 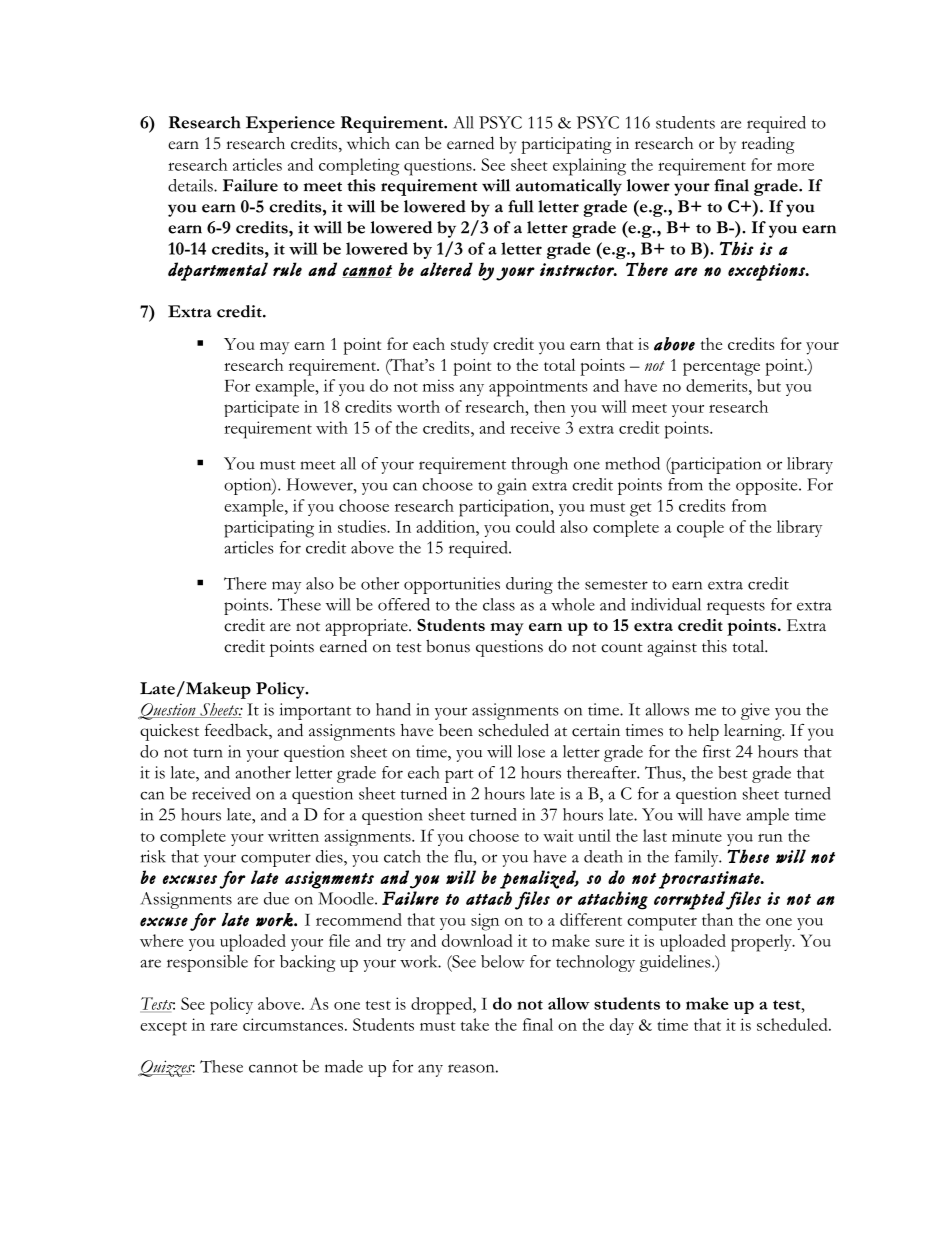 I want to click on reading, so click(x=768, y=145).
